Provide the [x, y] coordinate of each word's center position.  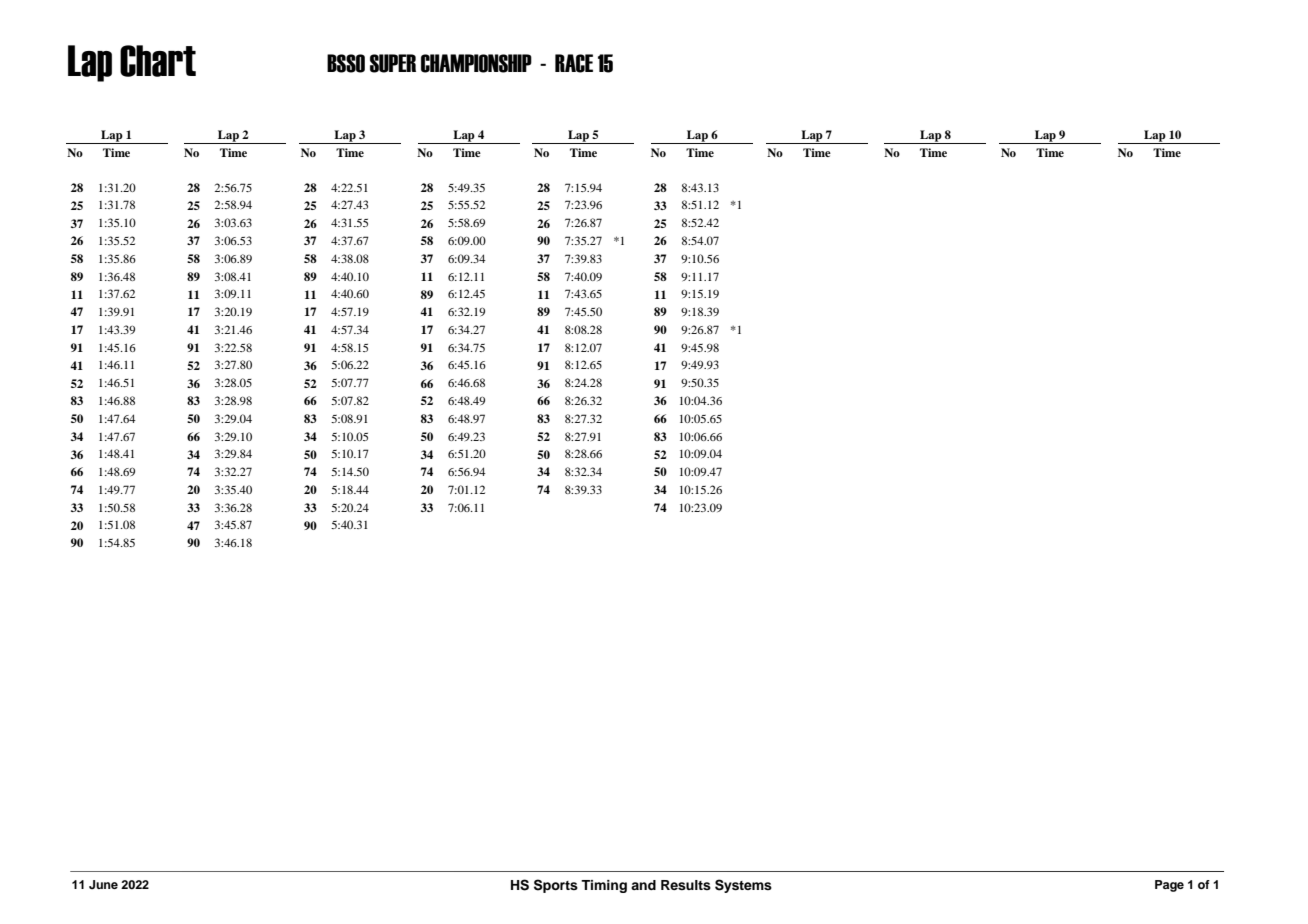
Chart [158, 61]
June [103, 884]
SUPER [393, 63]
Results [686, 885]
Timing [604, 886]
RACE [574, 63]
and [643, 885]
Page [1169, 886]
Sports [556, 886]
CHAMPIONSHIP [476, 63]
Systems [743, 886]
